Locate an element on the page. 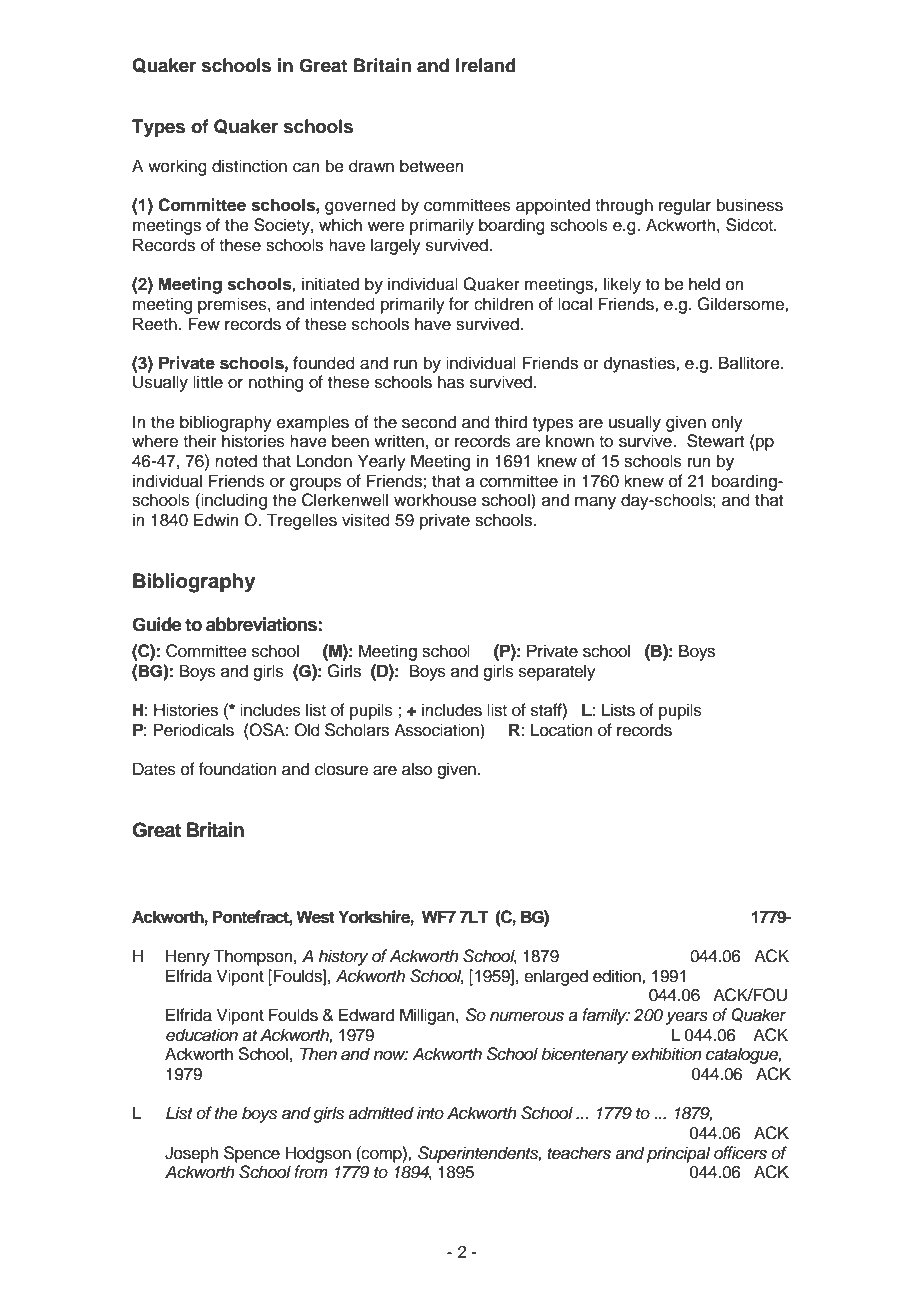 The width and height of the image is (924, 1308). distinction is located at coordinates (249, 166).
